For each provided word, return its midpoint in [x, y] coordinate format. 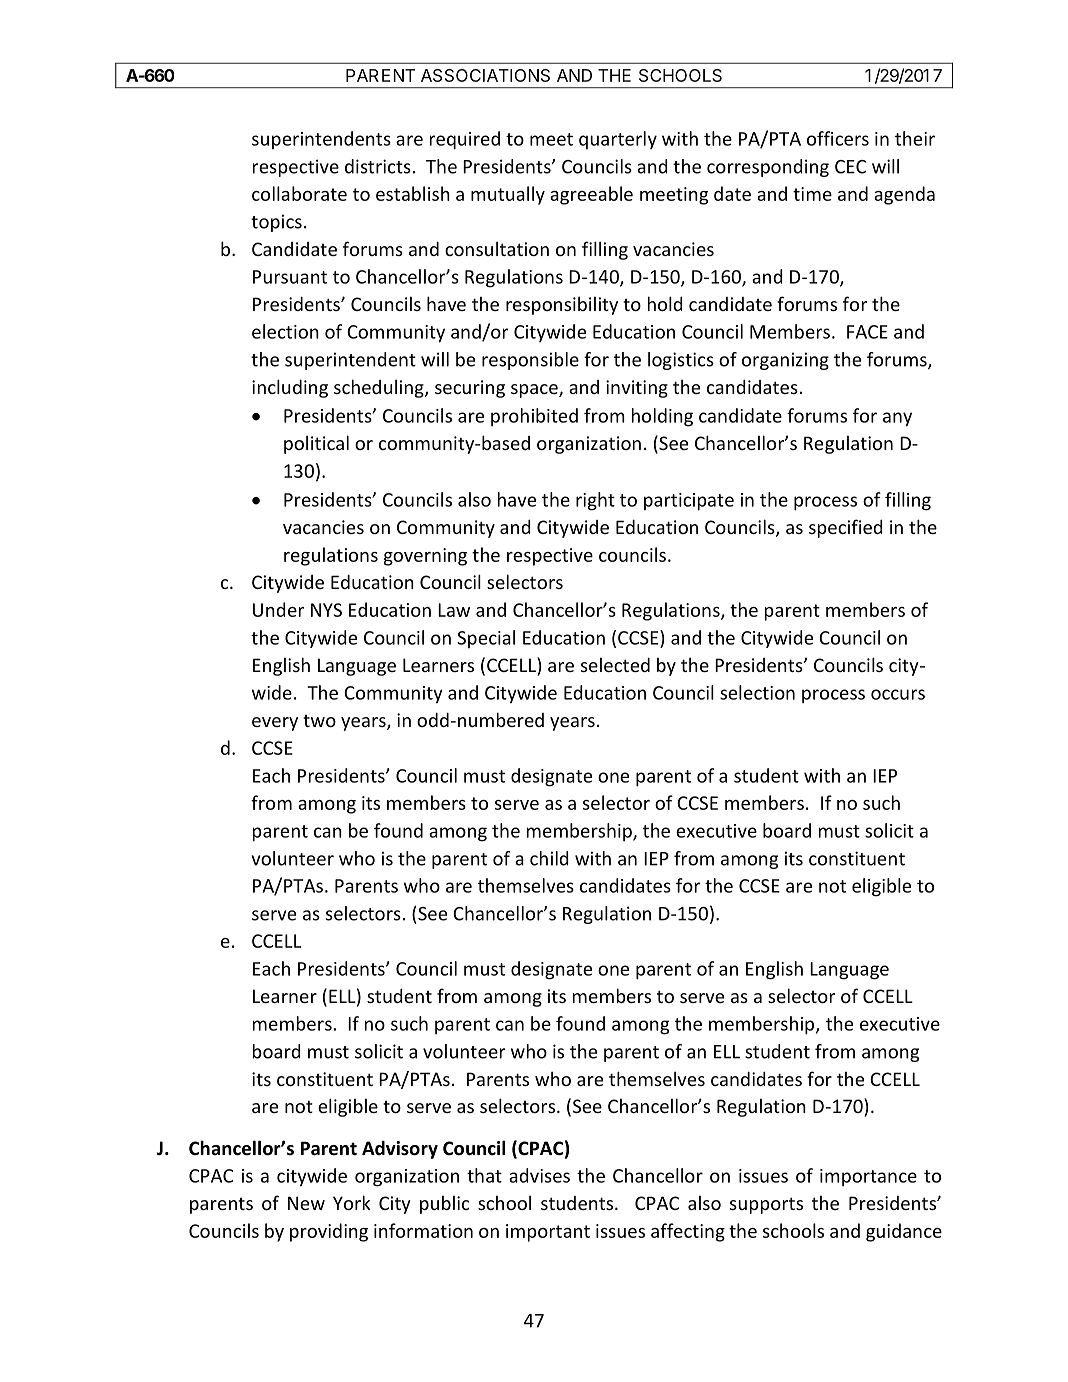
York [352, 1202]
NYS [326, 610]
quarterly [618, 140]
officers [838, 138]
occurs [898, 694]
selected [615, 665]
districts [378, 166]
